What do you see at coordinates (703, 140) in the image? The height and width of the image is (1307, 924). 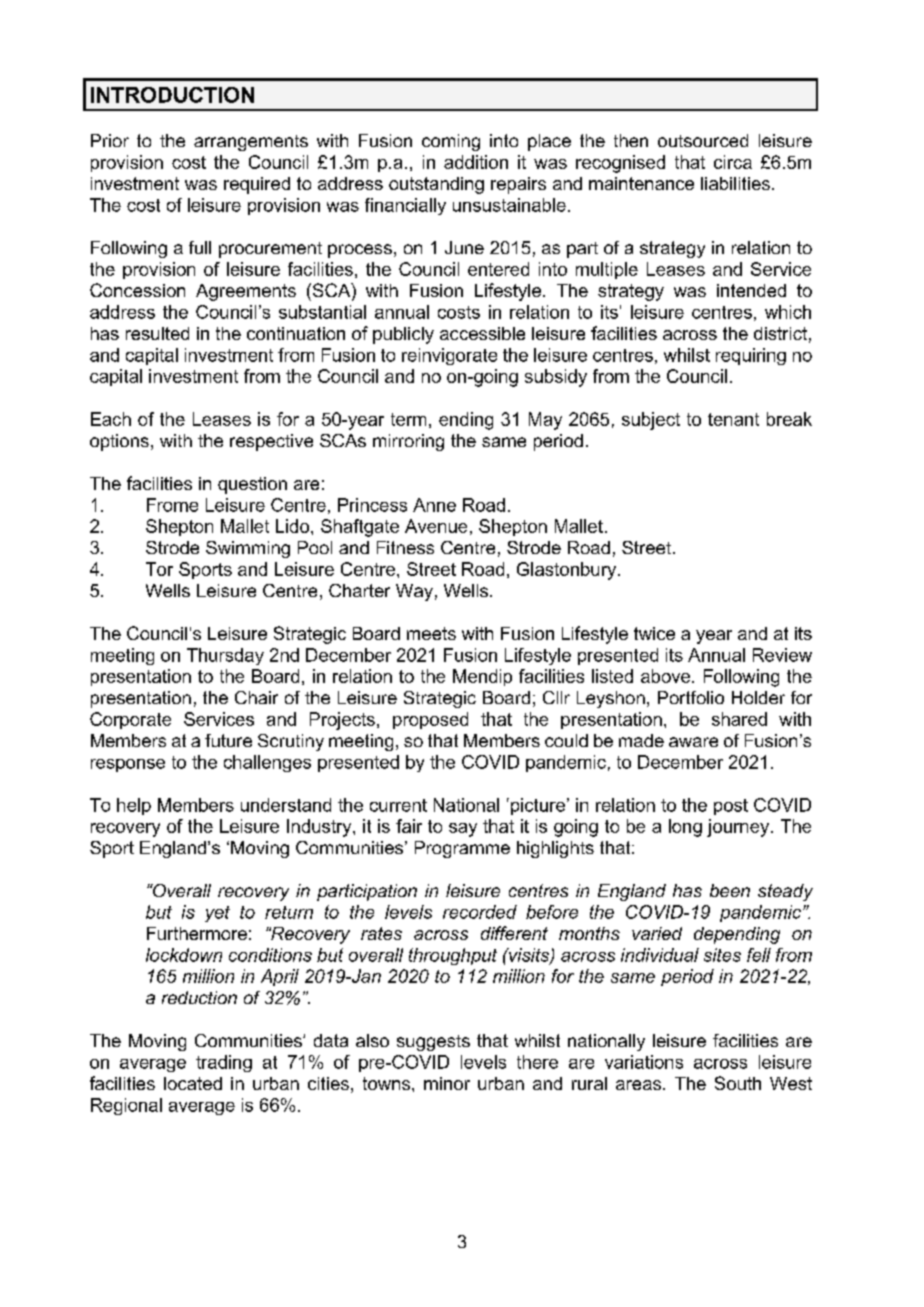 I see `outsourced` at bounding box center [703, 140].
